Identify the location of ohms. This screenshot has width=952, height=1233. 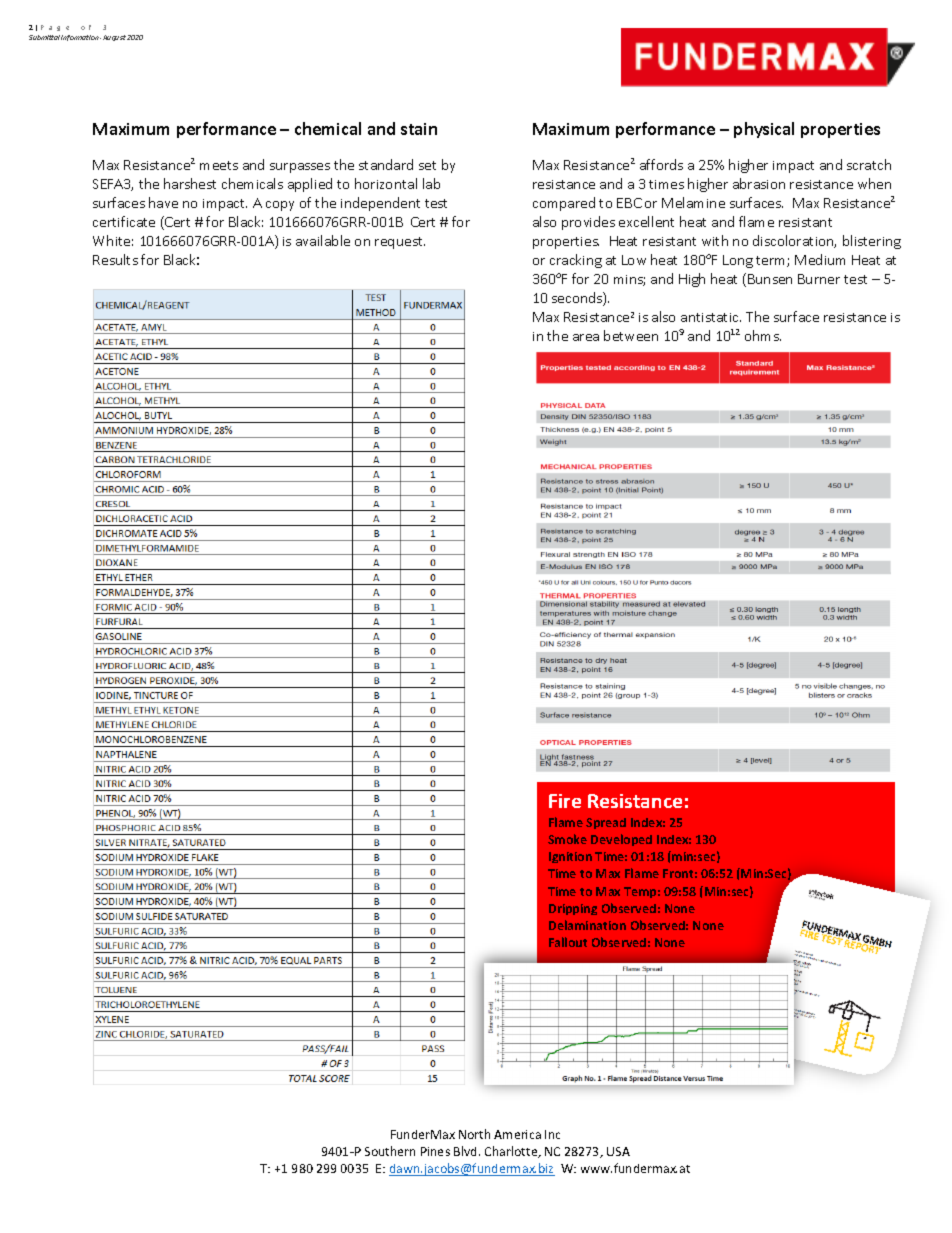
(763, 335).
